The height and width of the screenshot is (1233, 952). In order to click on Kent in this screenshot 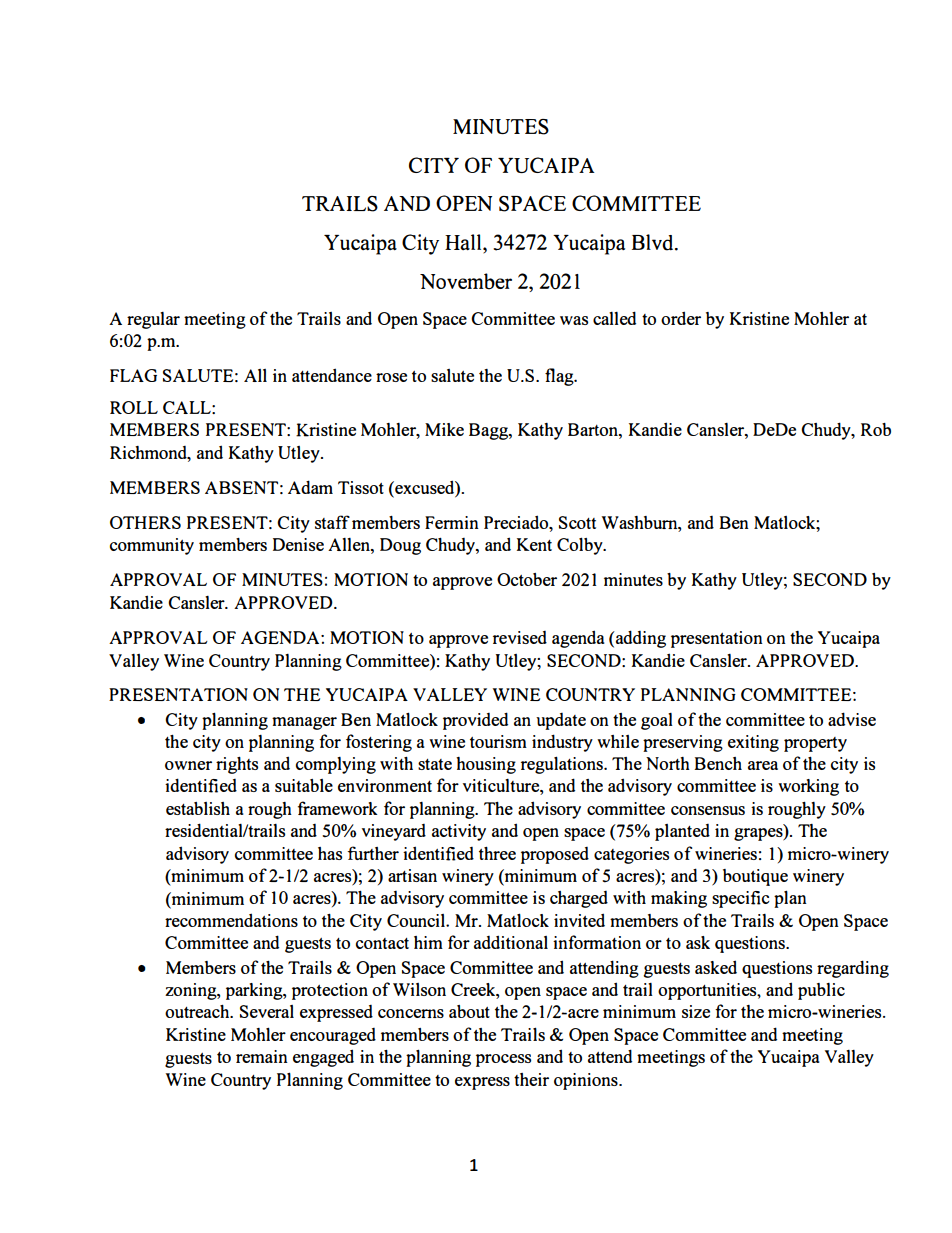, I will do `click(534, 544)`.
